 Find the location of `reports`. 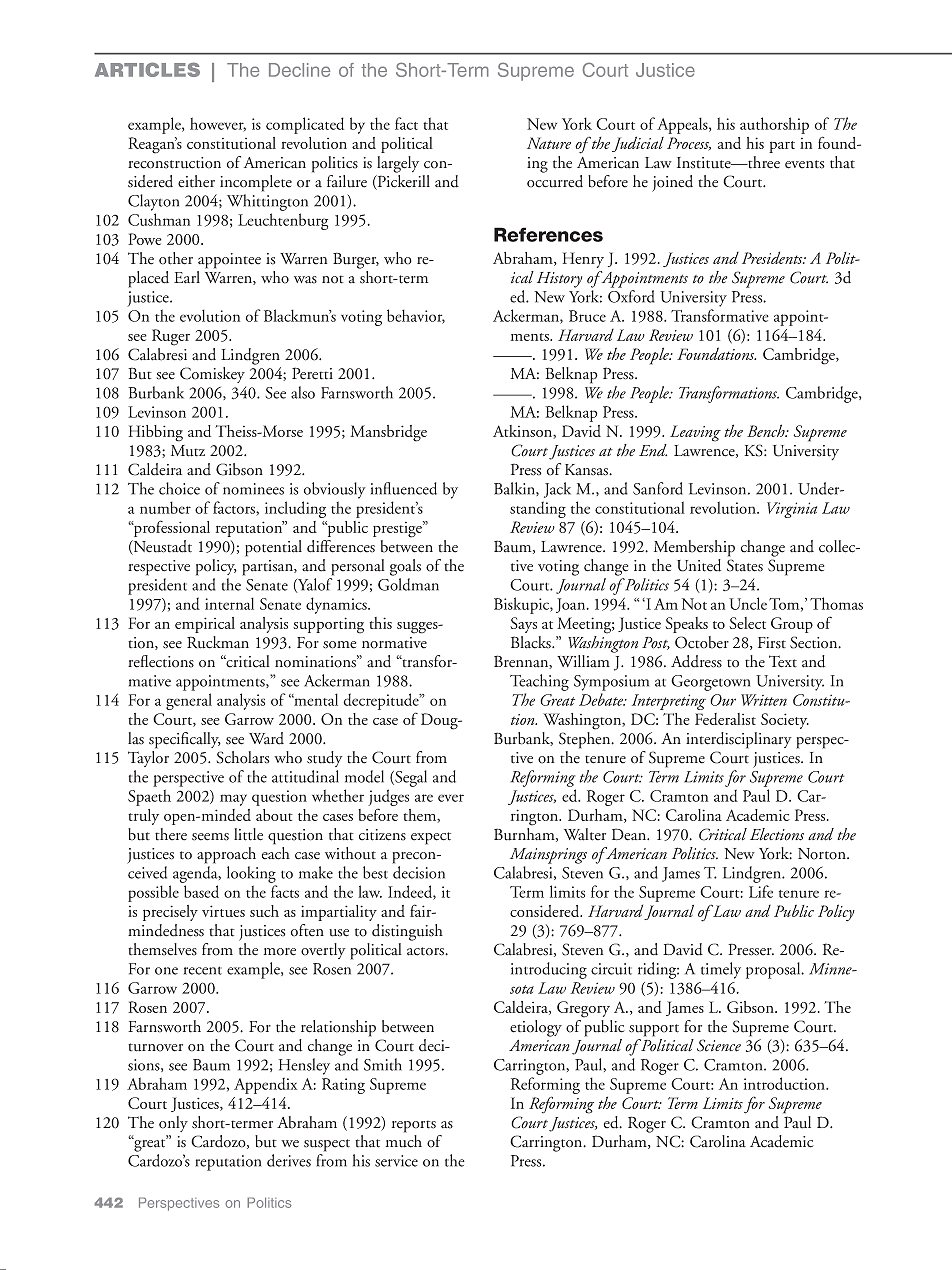

reports is located at coordinates (414, 1126).
